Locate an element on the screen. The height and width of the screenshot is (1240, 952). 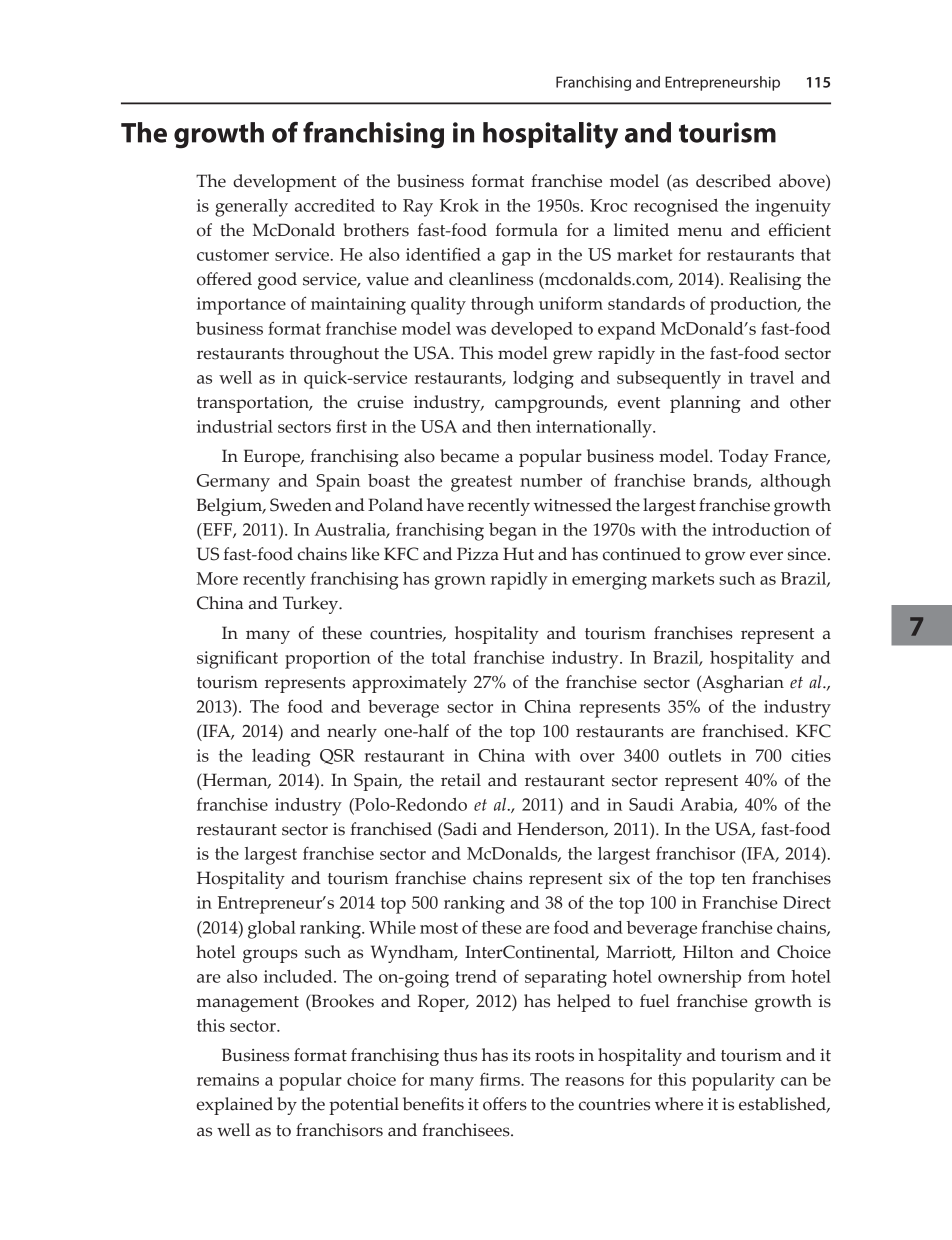
Hut is located at coordinates (518, 554).
